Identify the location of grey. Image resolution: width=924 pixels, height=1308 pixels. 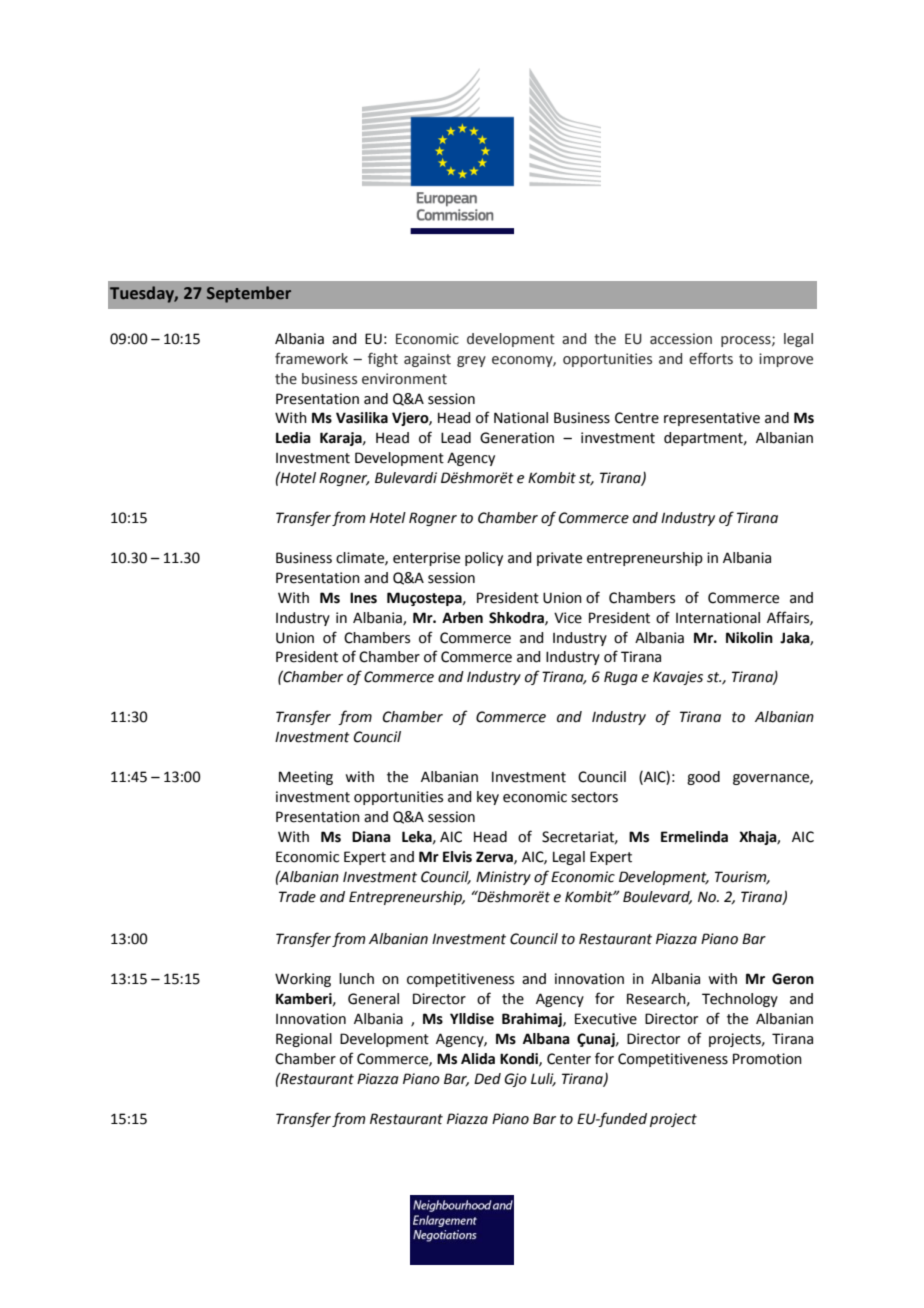
(471, 361).
